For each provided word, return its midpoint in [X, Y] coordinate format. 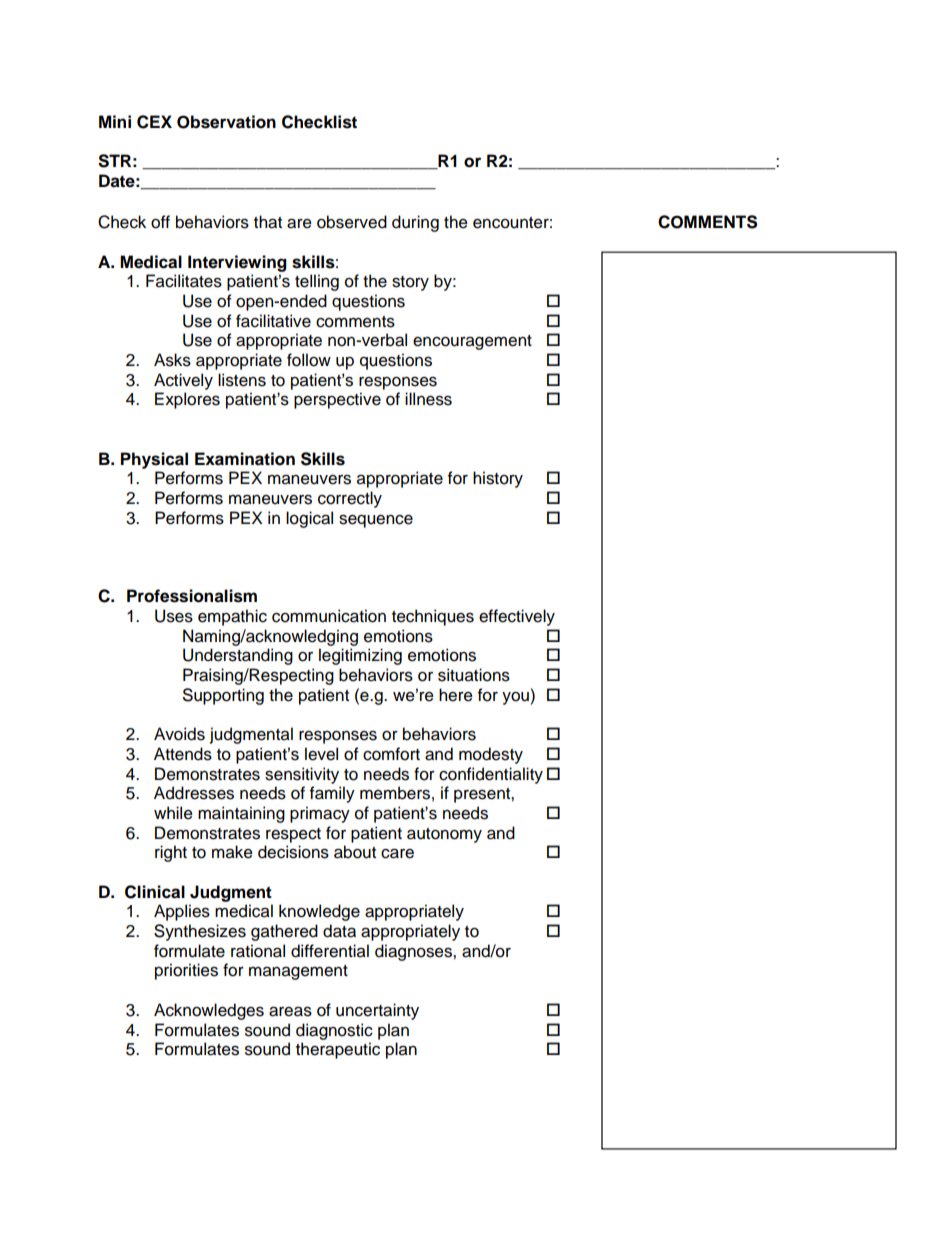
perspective [337, 400]
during [415, 223]
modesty [491, 755]
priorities [186, 971]
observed [352, 222]
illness [428, 399]
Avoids [179, 734]
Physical [154, 460]
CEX [154, 122]
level [321, 754]
